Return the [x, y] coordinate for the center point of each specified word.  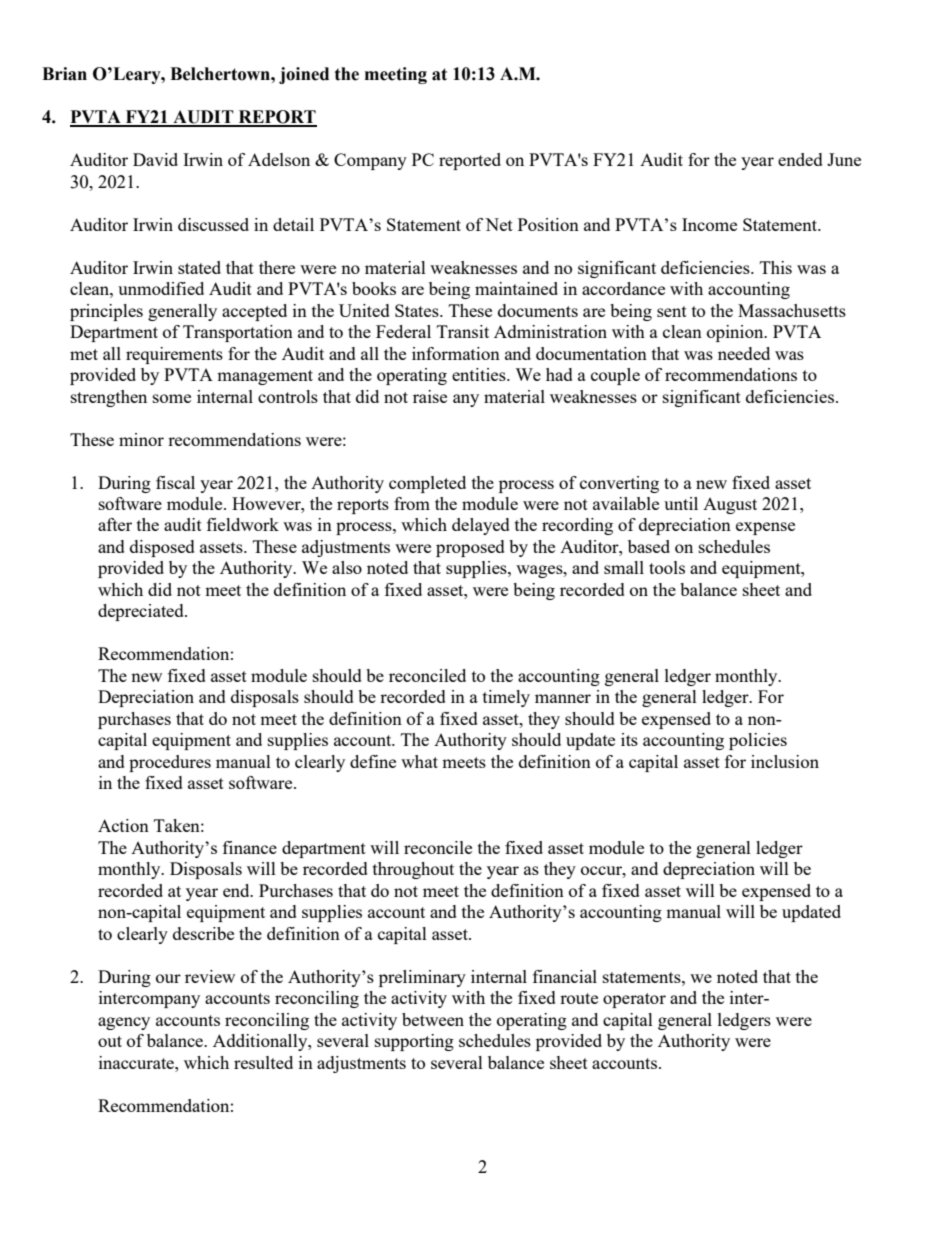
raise [430, 396]
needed [744, 353]
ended [800, 159]
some [172, 398]
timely [506, 698]
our [168, 978]
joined [304, 75]
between [433, 1019]
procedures [170, 763]
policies [758, 741]
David [155, 159]
